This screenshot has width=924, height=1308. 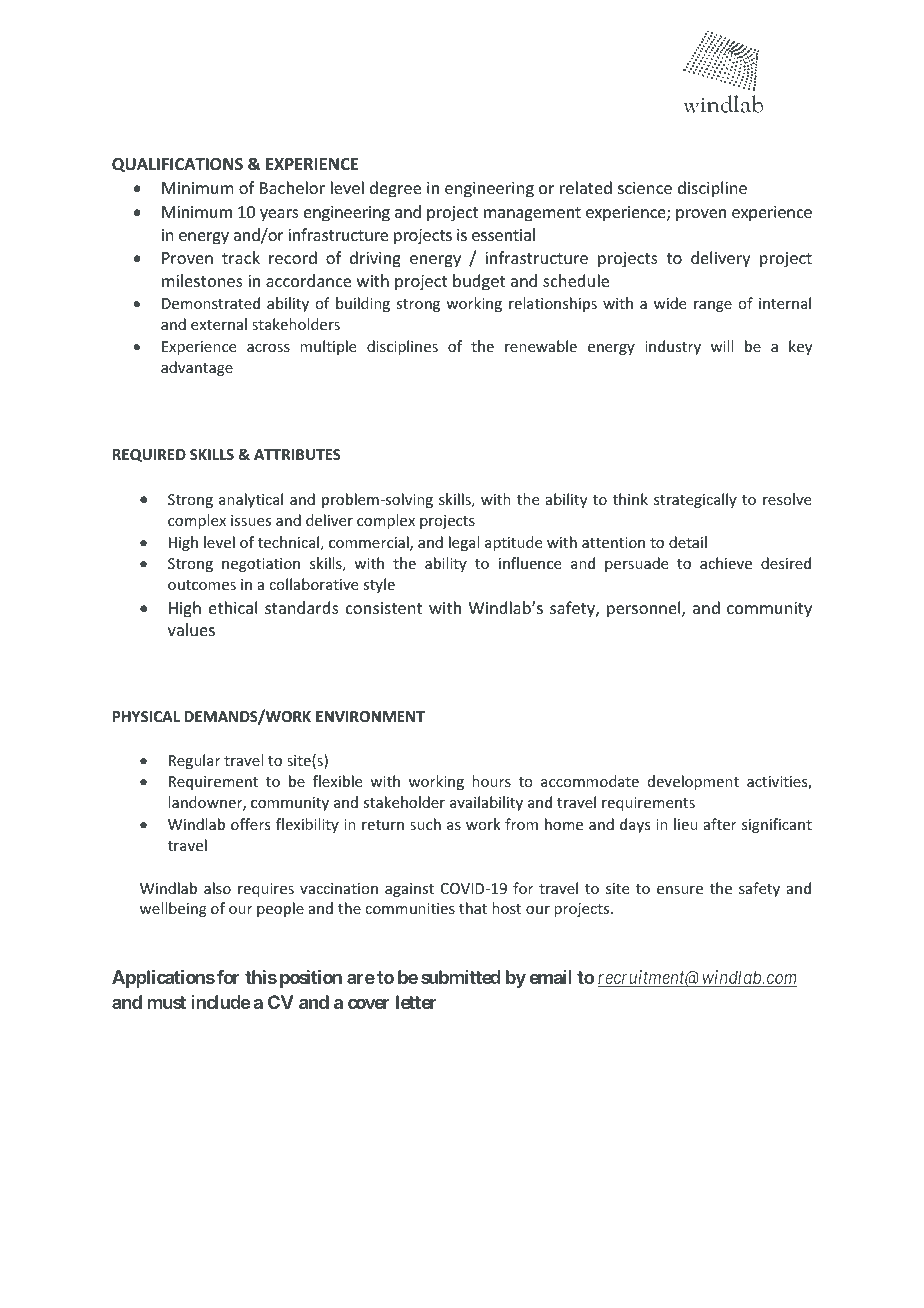 I want to click on include, so click(x=221, y=1002).
